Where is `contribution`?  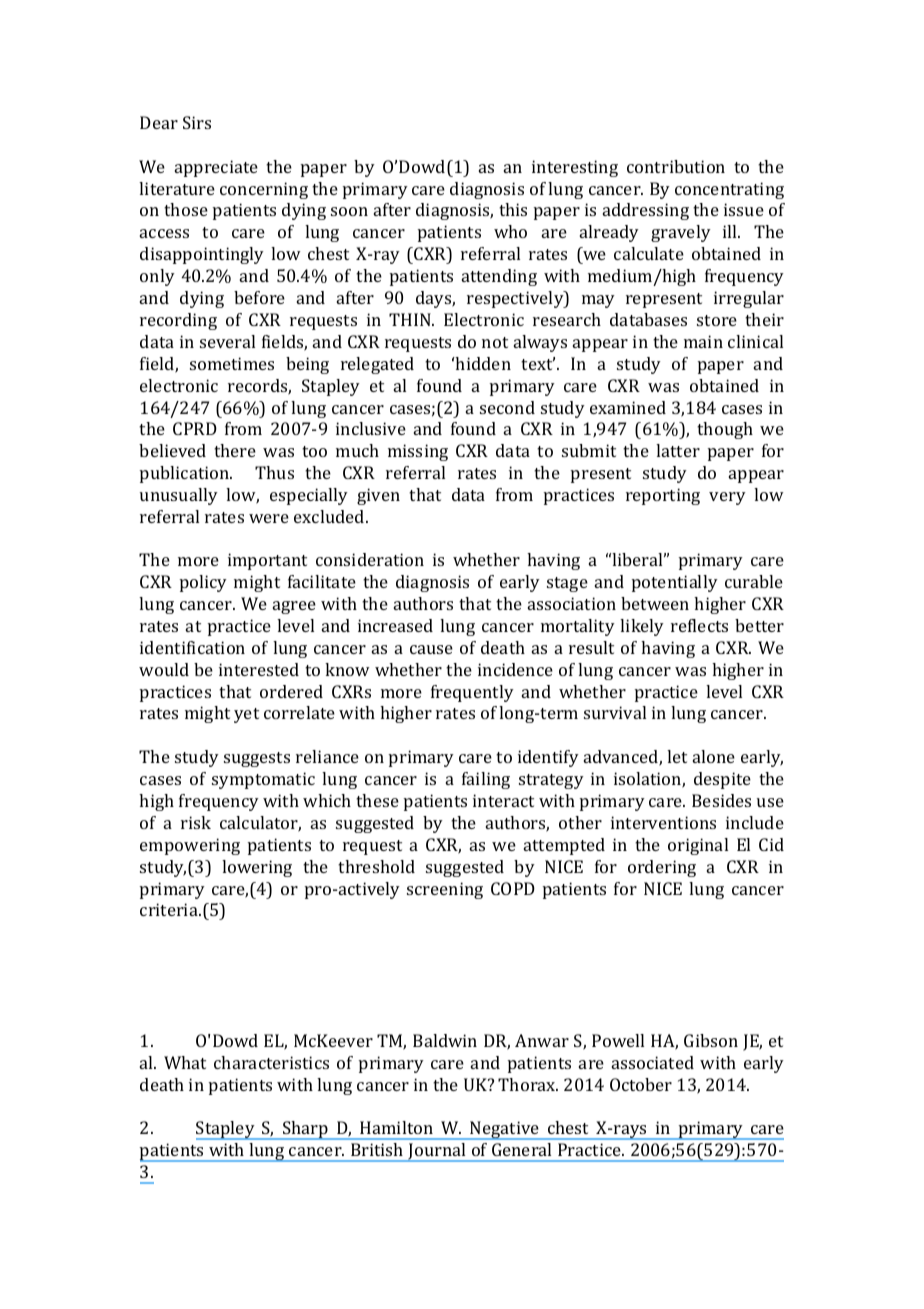
contribution is located at coordinates (676, 166).
